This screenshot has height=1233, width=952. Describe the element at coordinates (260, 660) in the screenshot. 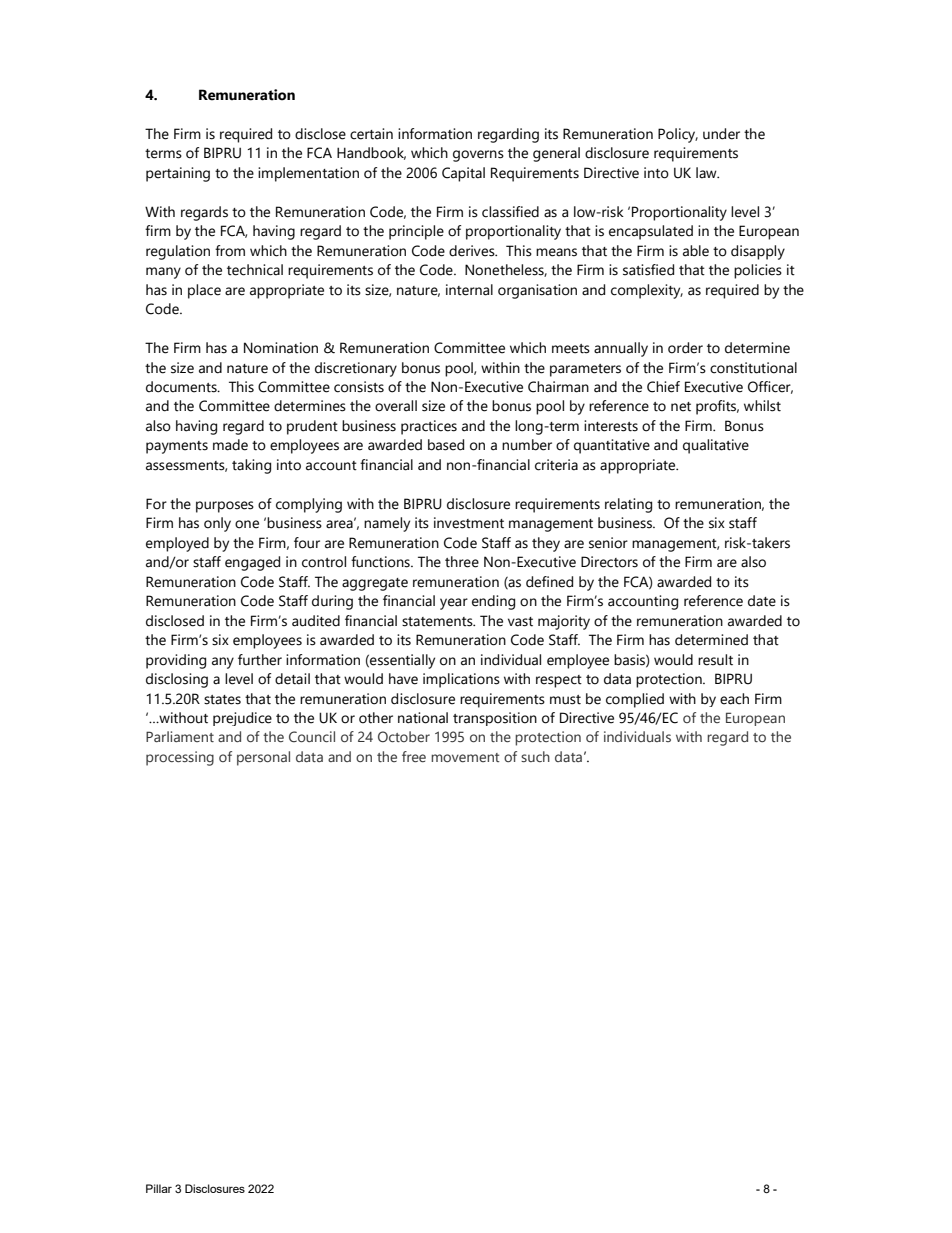

I see `further` at that location.
